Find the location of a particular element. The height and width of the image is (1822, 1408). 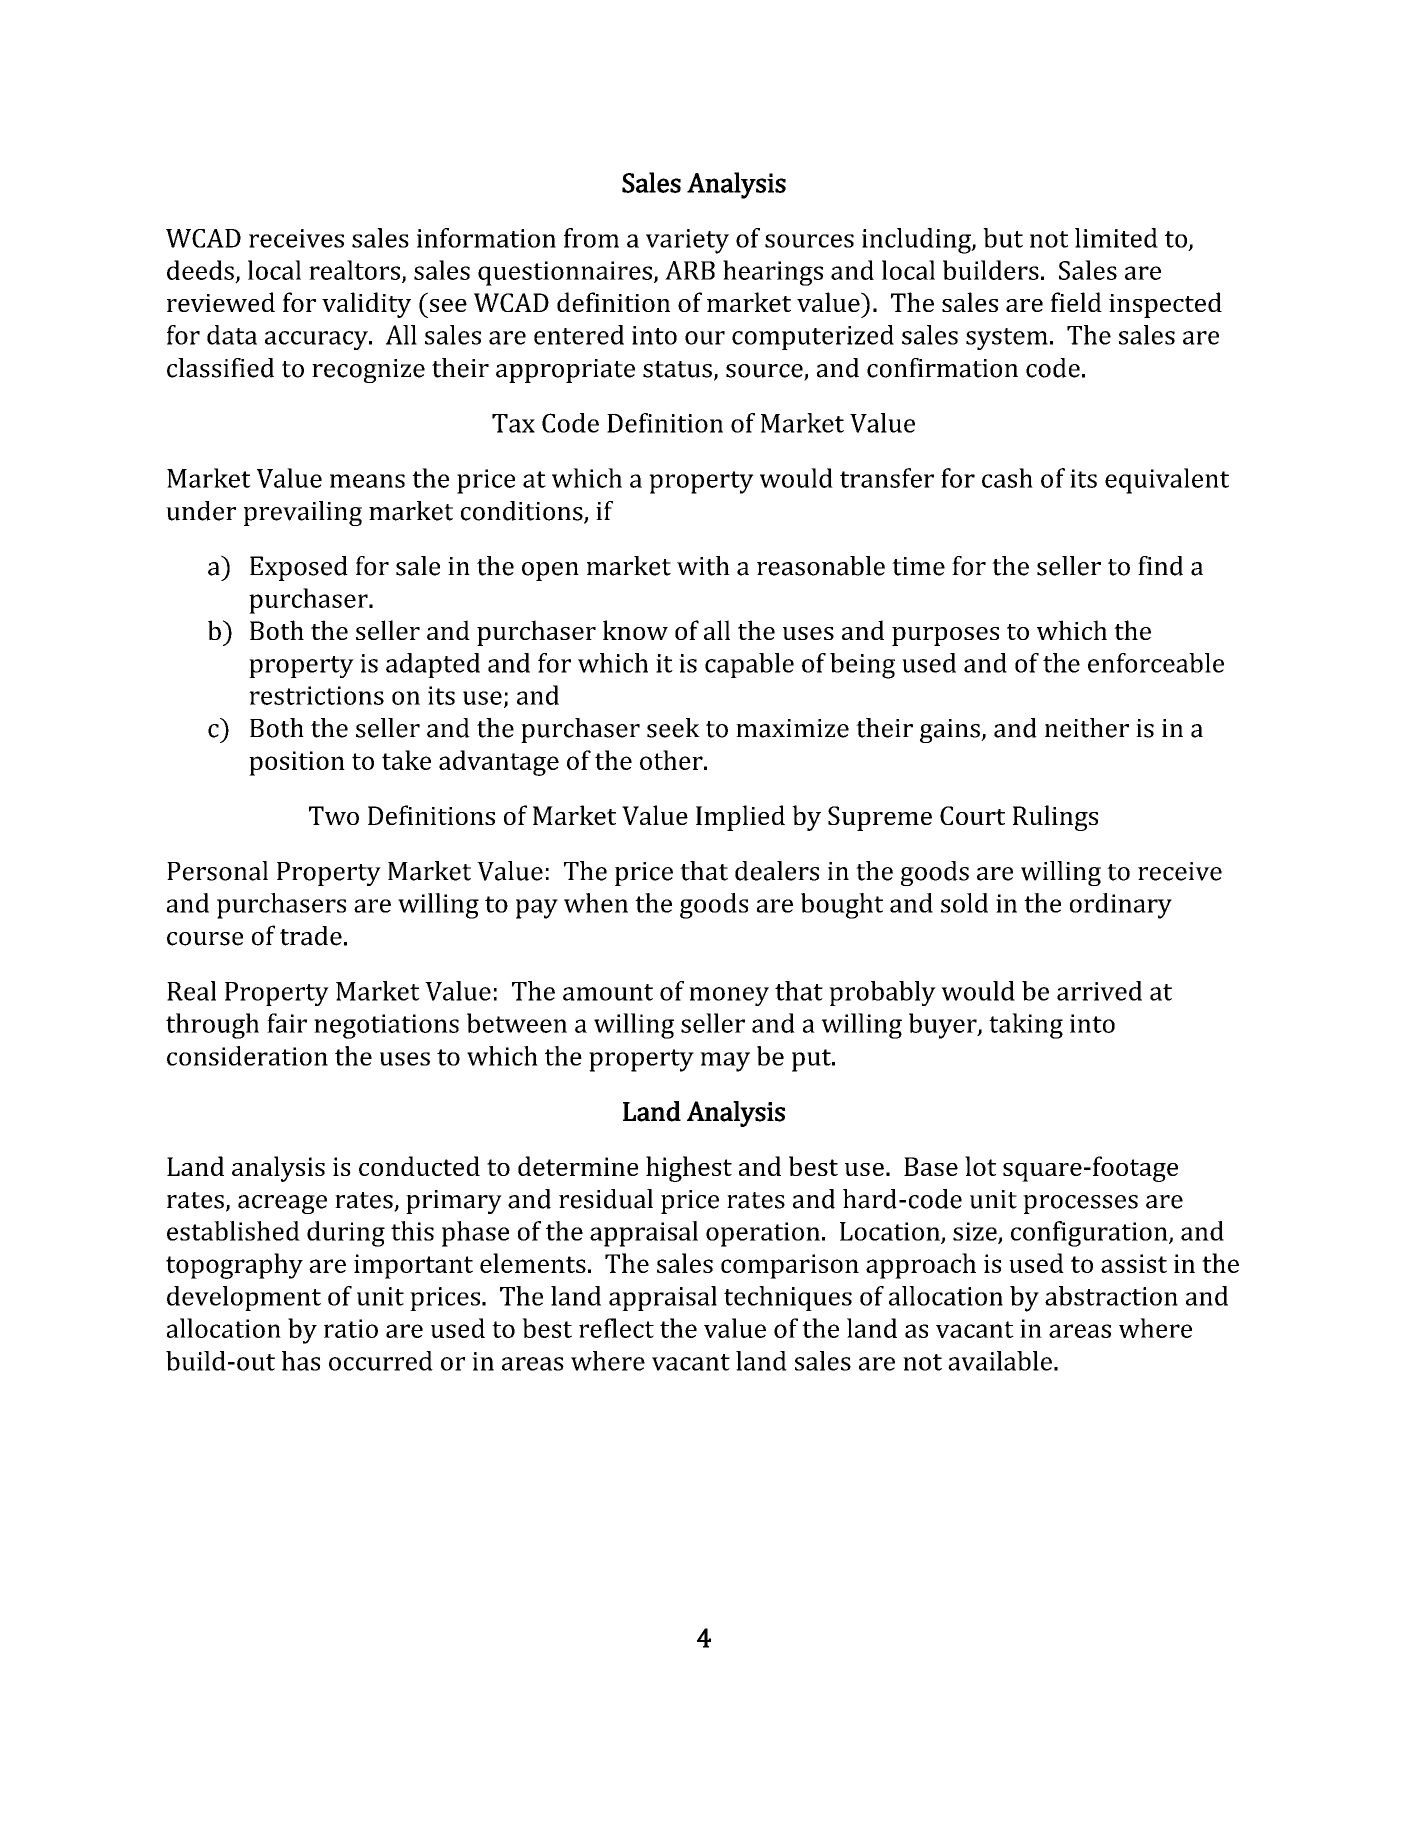

occurred is located at coordinates (381, 1361).
